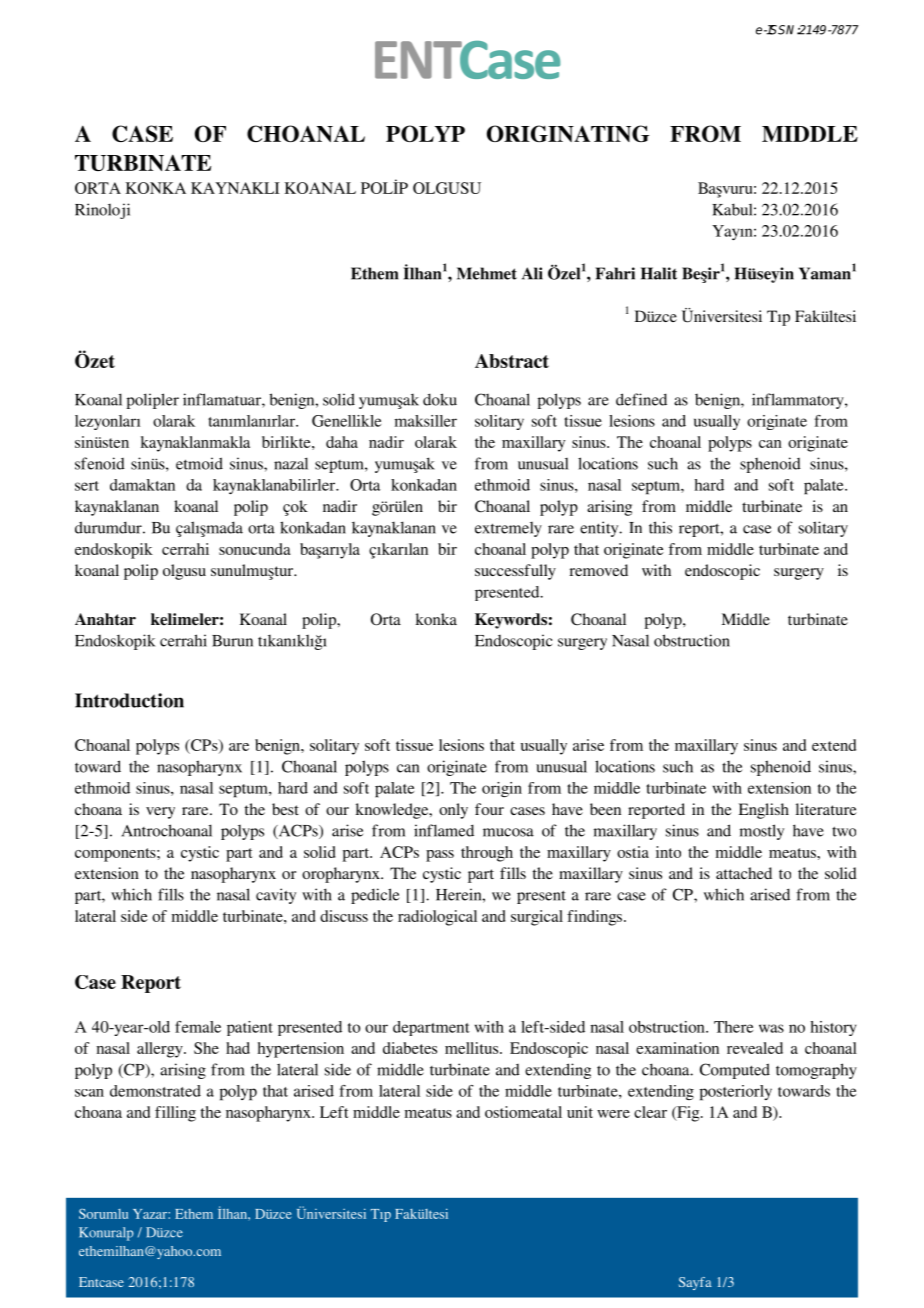 The image size is (924, 1308). What do you see at coordinates (736, 1093) in the image?
I see `posteriorly` at bounding box center [736, 1093].
